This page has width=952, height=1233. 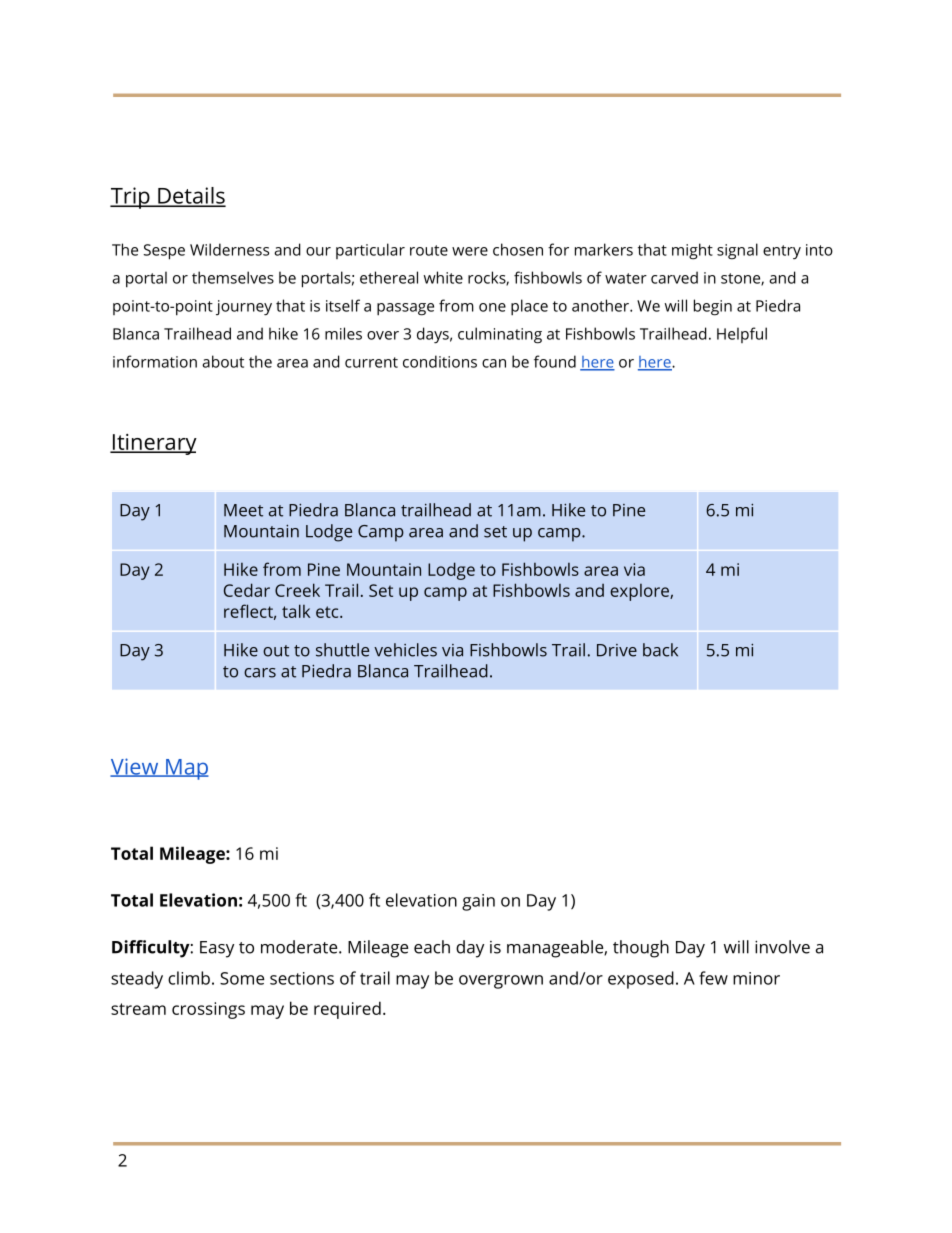 What do you see at coordinates (191, 196) in the page?
I see `Details` at bounding box center [191, 196].
